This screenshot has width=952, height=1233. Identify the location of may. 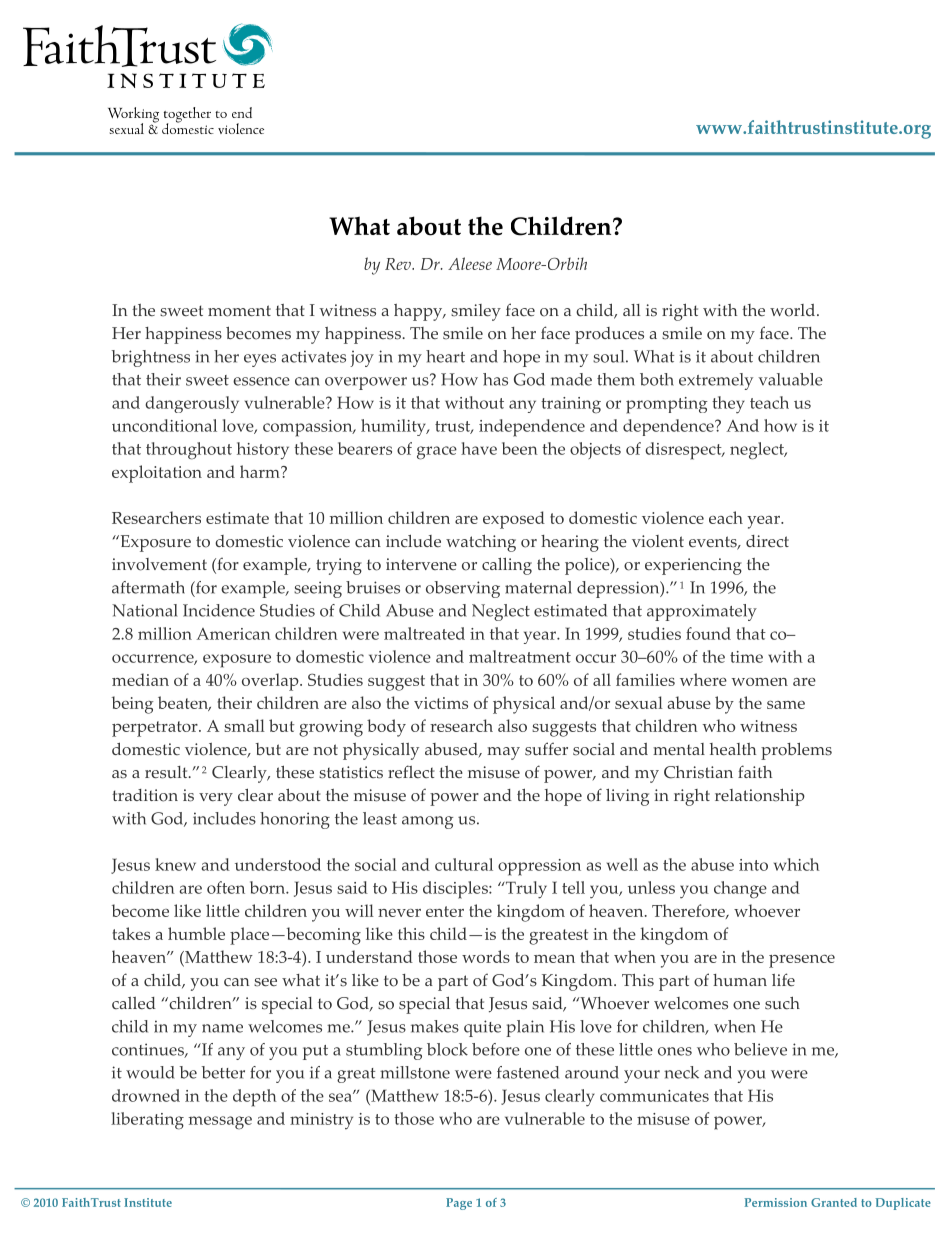
(503, 753).
